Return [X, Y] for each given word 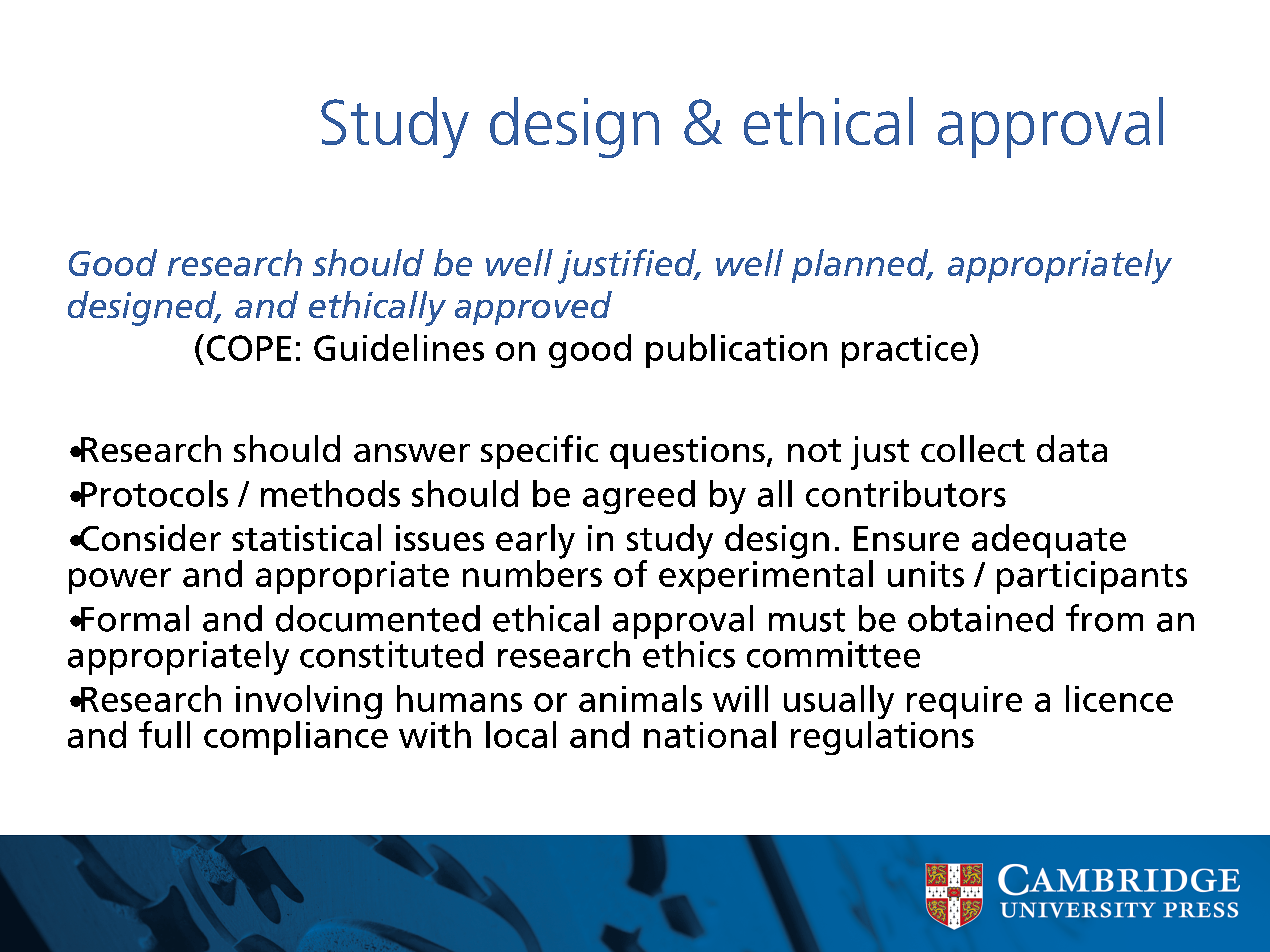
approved [533, 308]
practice [904, 351]
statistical [306, 537]
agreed [639, 497]
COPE [249, 348]
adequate [1049, 541]
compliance [296, 738]
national [710, 734]
